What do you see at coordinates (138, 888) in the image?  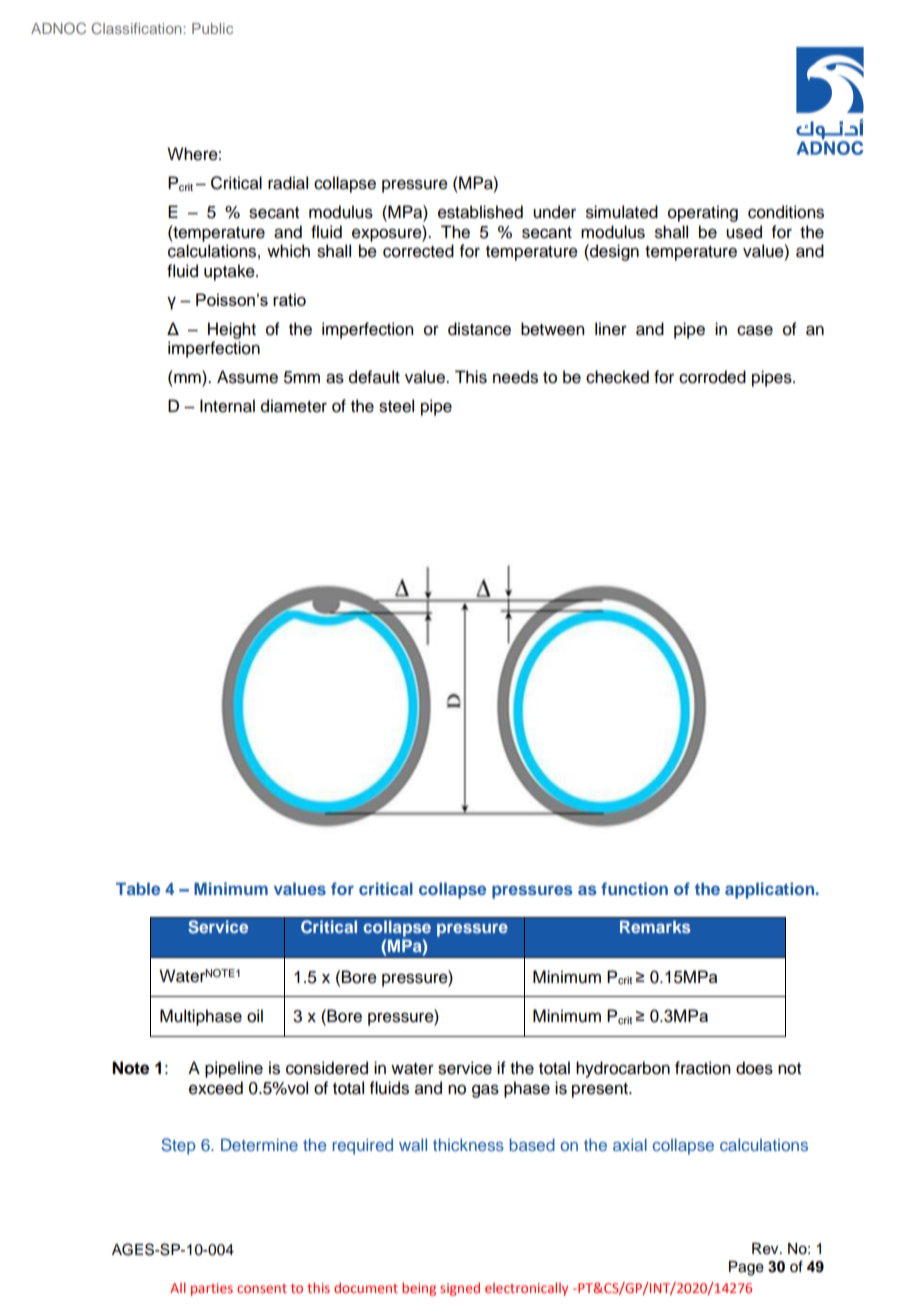 I see `Table` at bounding box center [138, 888].
